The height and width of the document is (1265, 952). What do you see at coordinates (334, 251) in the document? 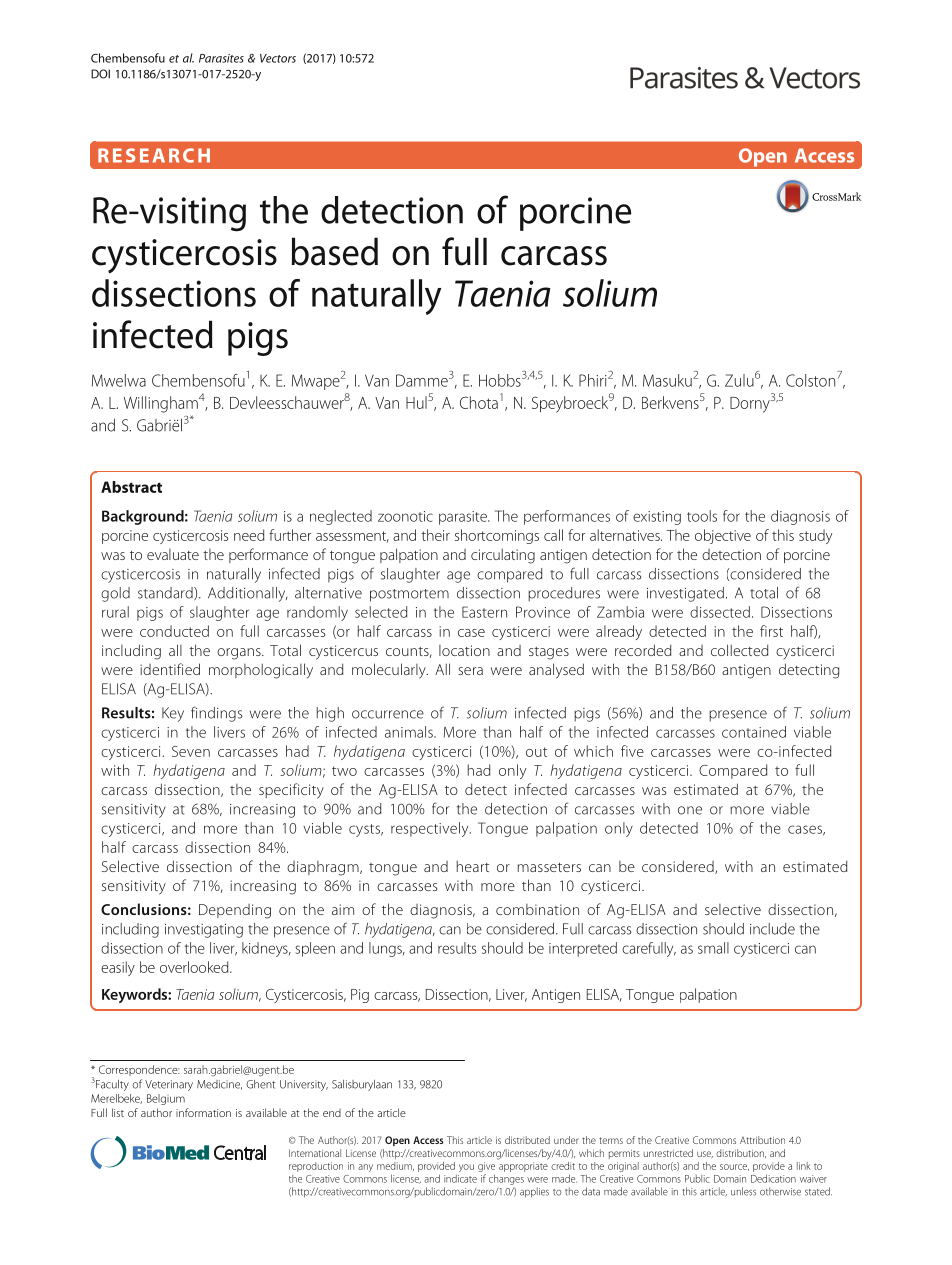
I see `based` at bounding box center [334, 251].
